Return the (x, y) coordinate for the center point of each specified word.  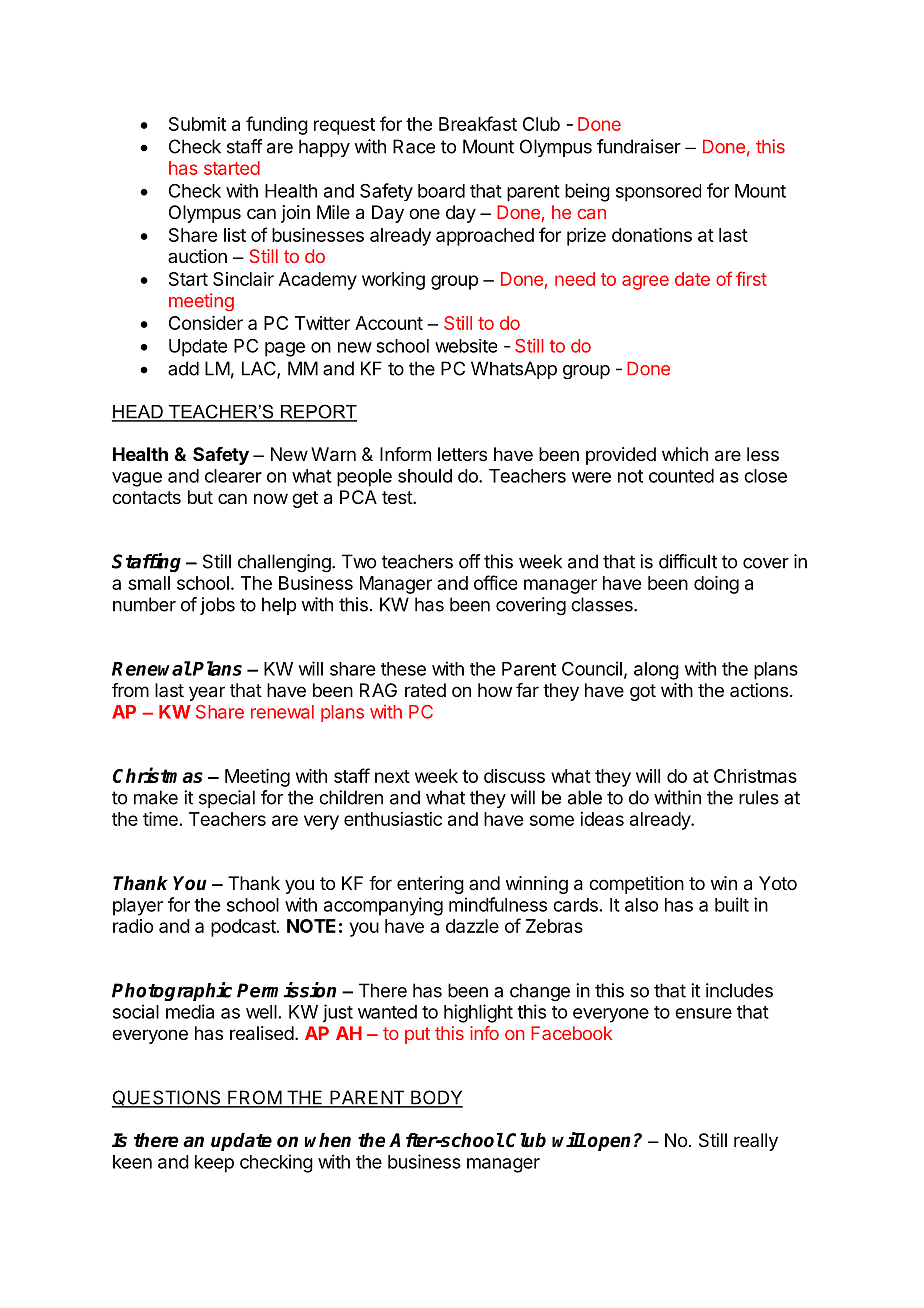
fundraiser (639, 146)
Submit (197, 124)
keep (214, 1164)
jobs (217, 606)
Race (414, 146)
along (656, 671)
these (403, 669)
